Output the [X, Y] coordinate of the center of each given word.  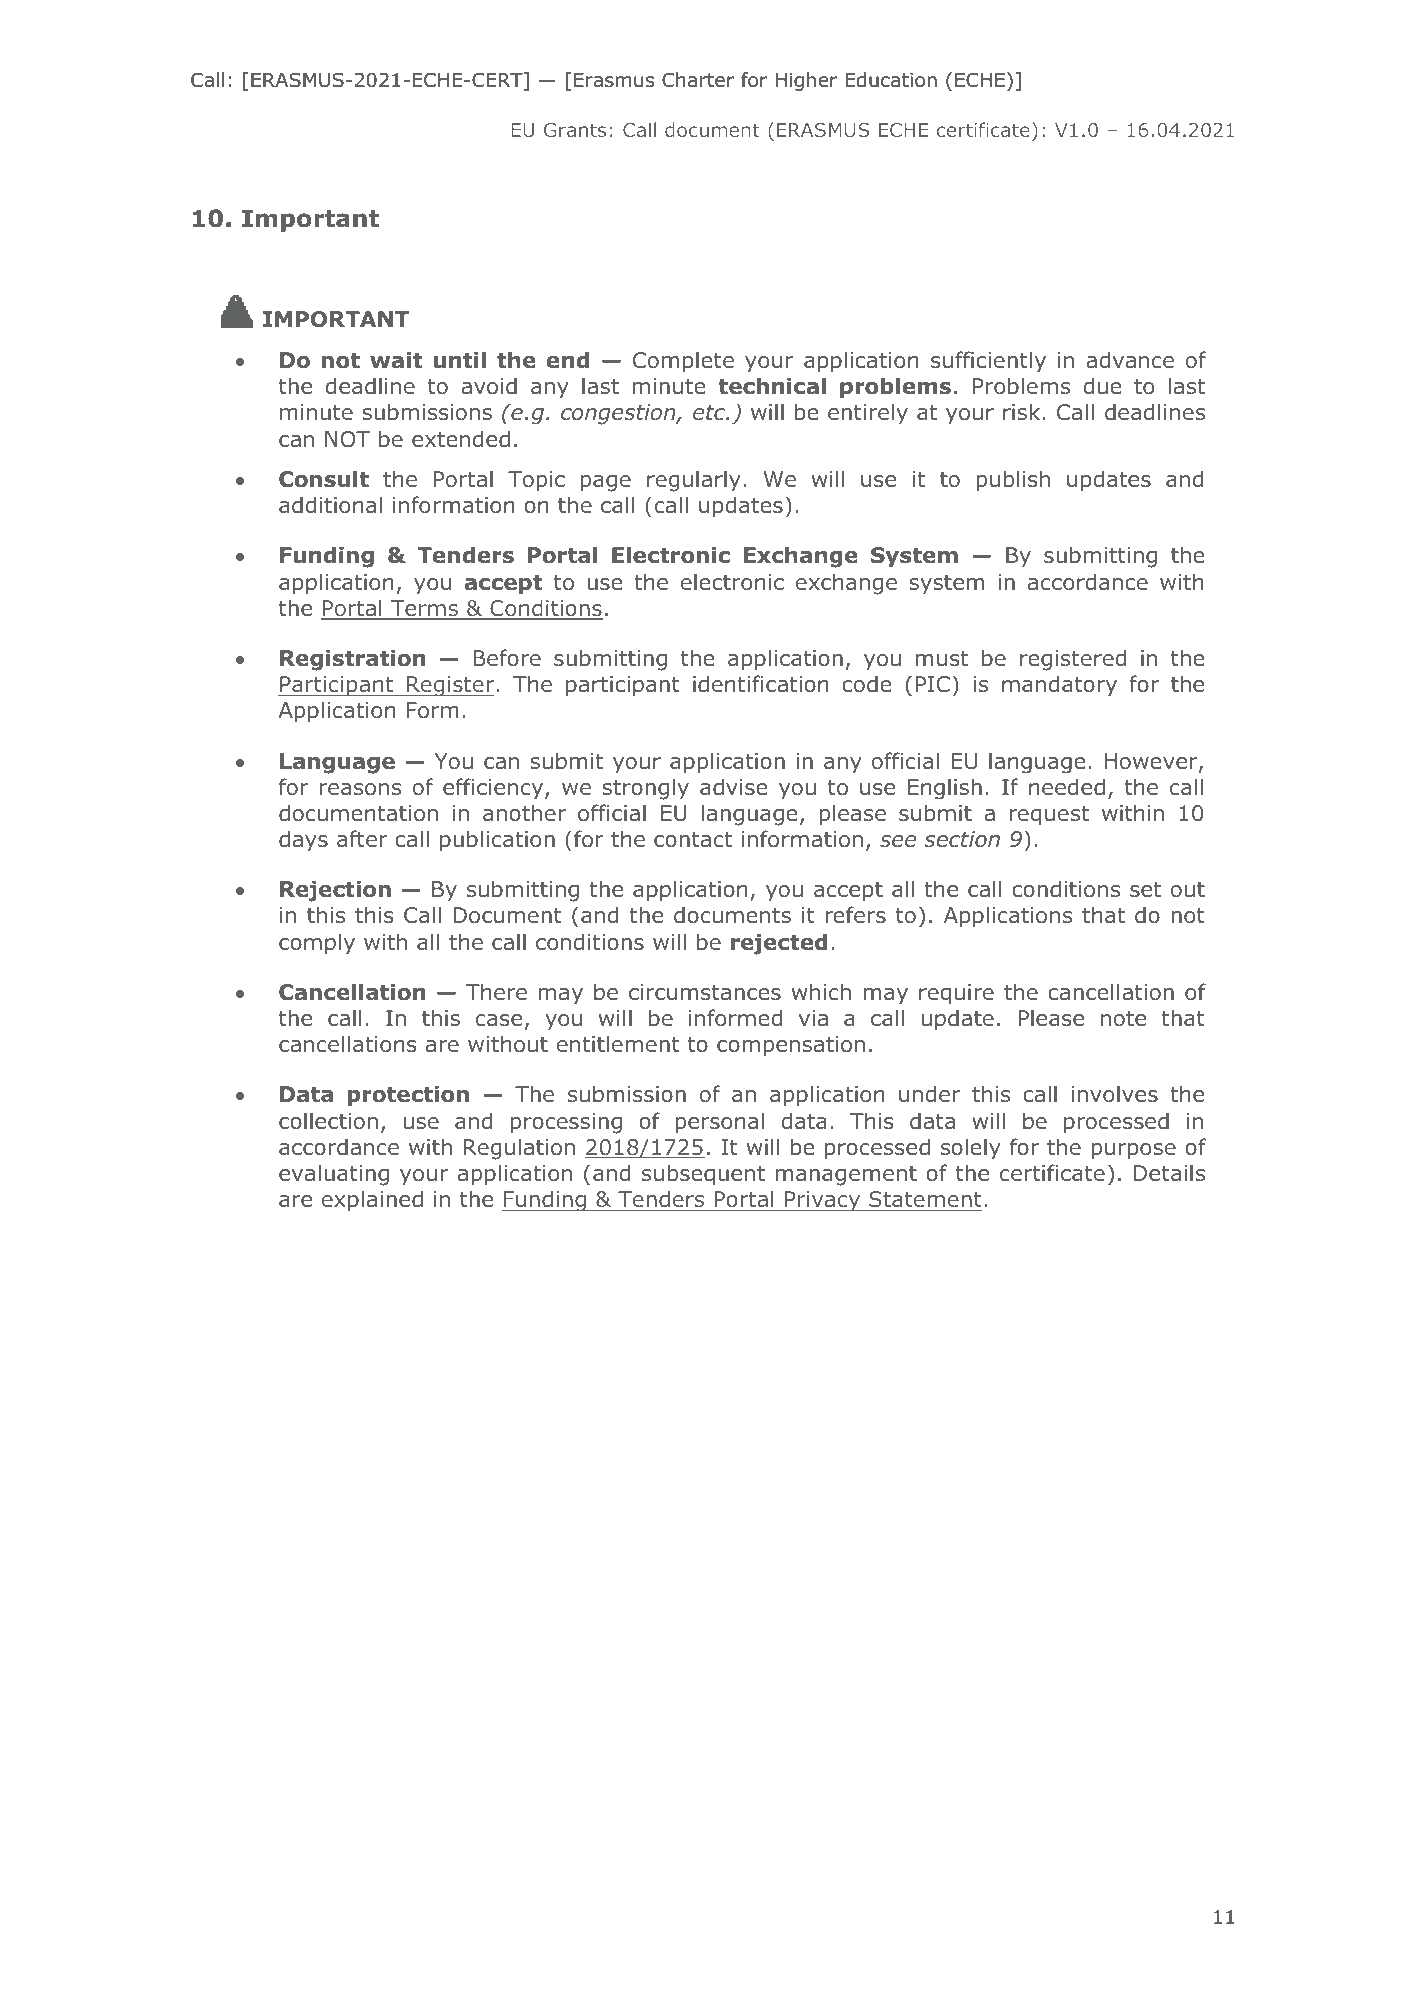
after [362, 838]
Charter [698, 80]
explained [372, 1201]
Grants [575, 130]
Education [891, 80]
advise [733, 786]
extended [461, 438]
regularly [694, 481]
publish [1013, 481]
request [1049, 816]
